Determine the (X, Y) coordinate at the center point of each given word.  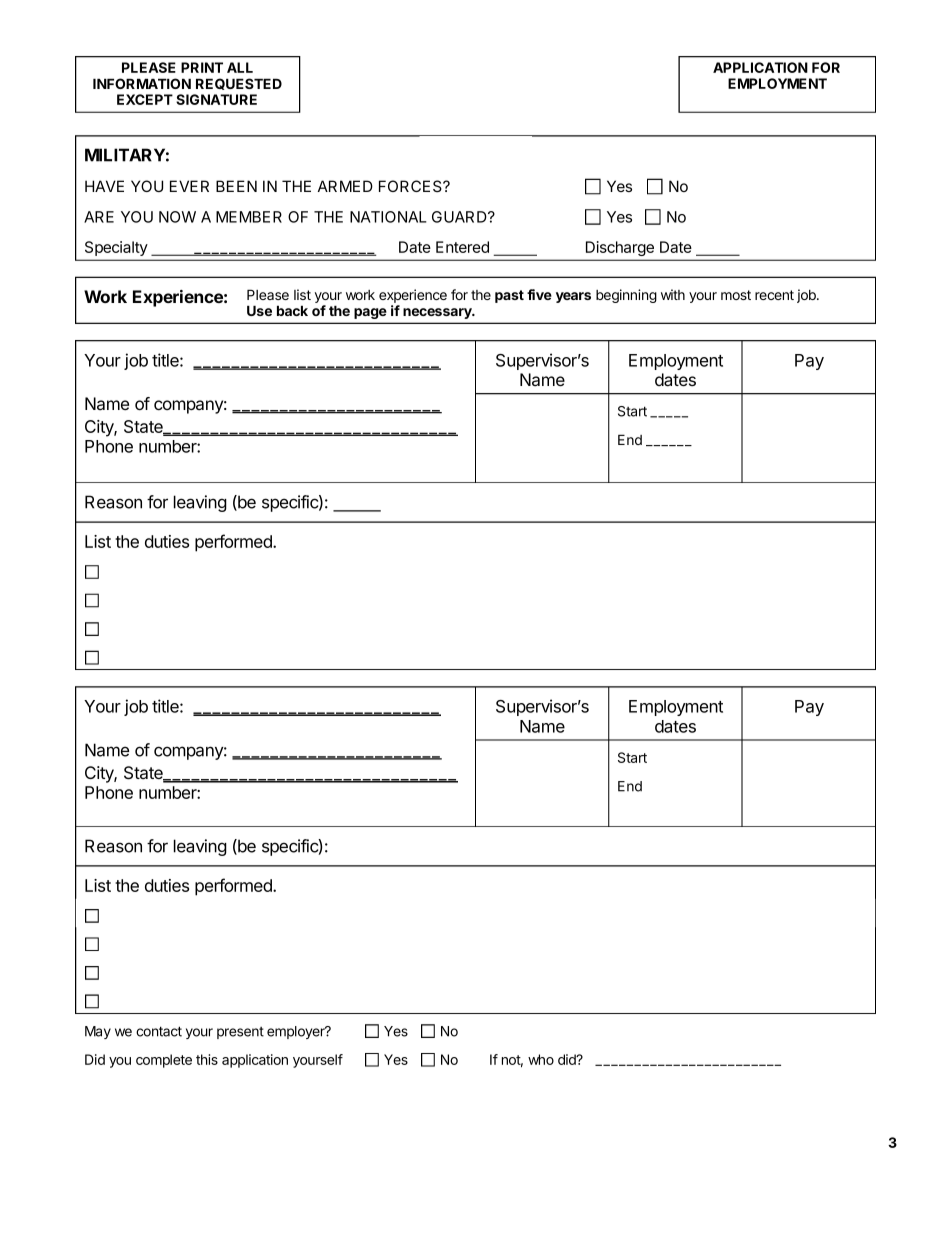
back (292, 310)
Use (259, 310)
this (207, 1059)
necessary (438, 313)
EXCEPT (145, 99)
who (541, 1059)
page (370, 313)
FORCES (411, 186)
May (98, 1032)
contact (159, 1031)
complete (164, 1061)
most (736, 295)
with (673, 294)
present (240, 1033)
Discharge (620, 248)
